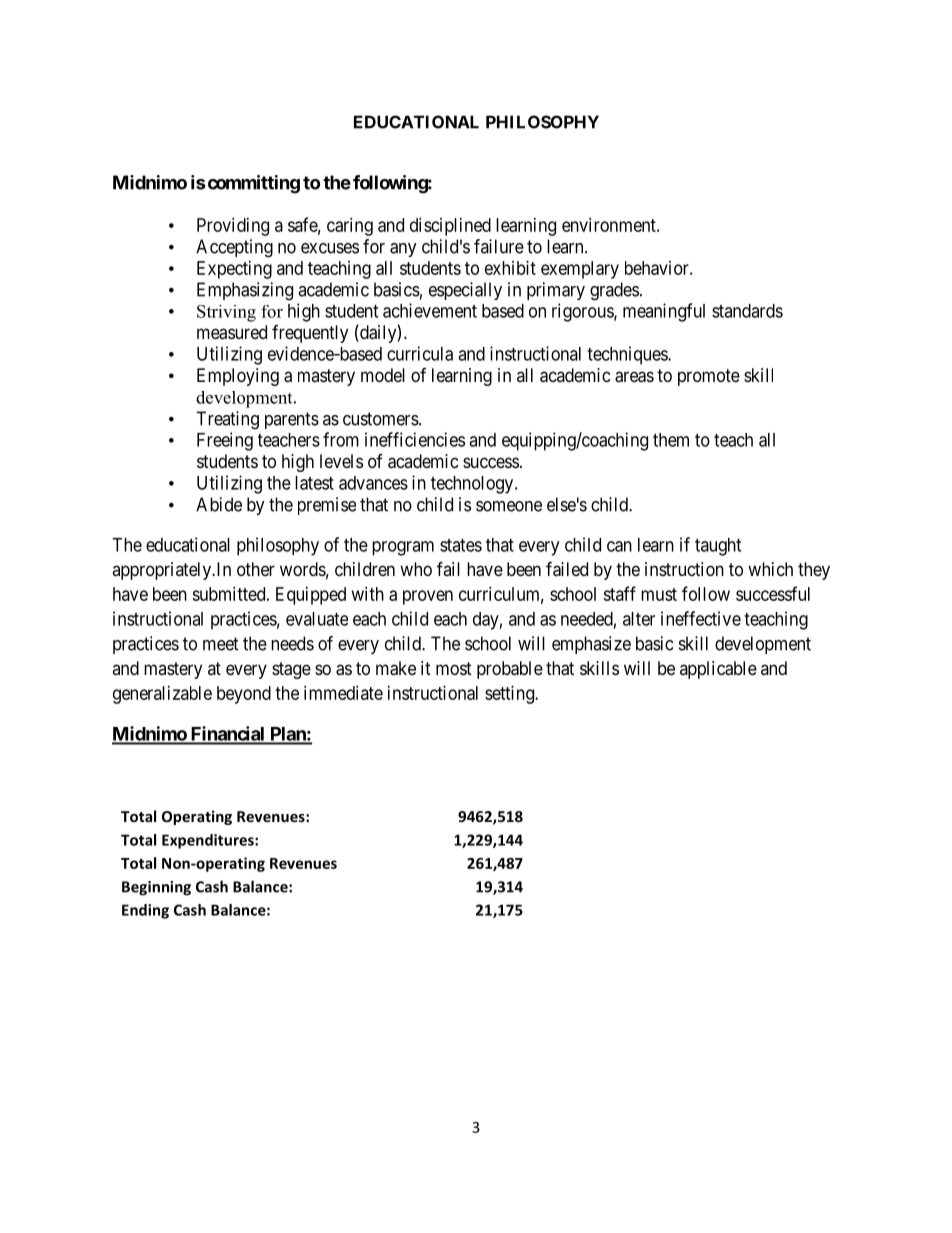  I want to click on disciplined, so click(450, 227).
